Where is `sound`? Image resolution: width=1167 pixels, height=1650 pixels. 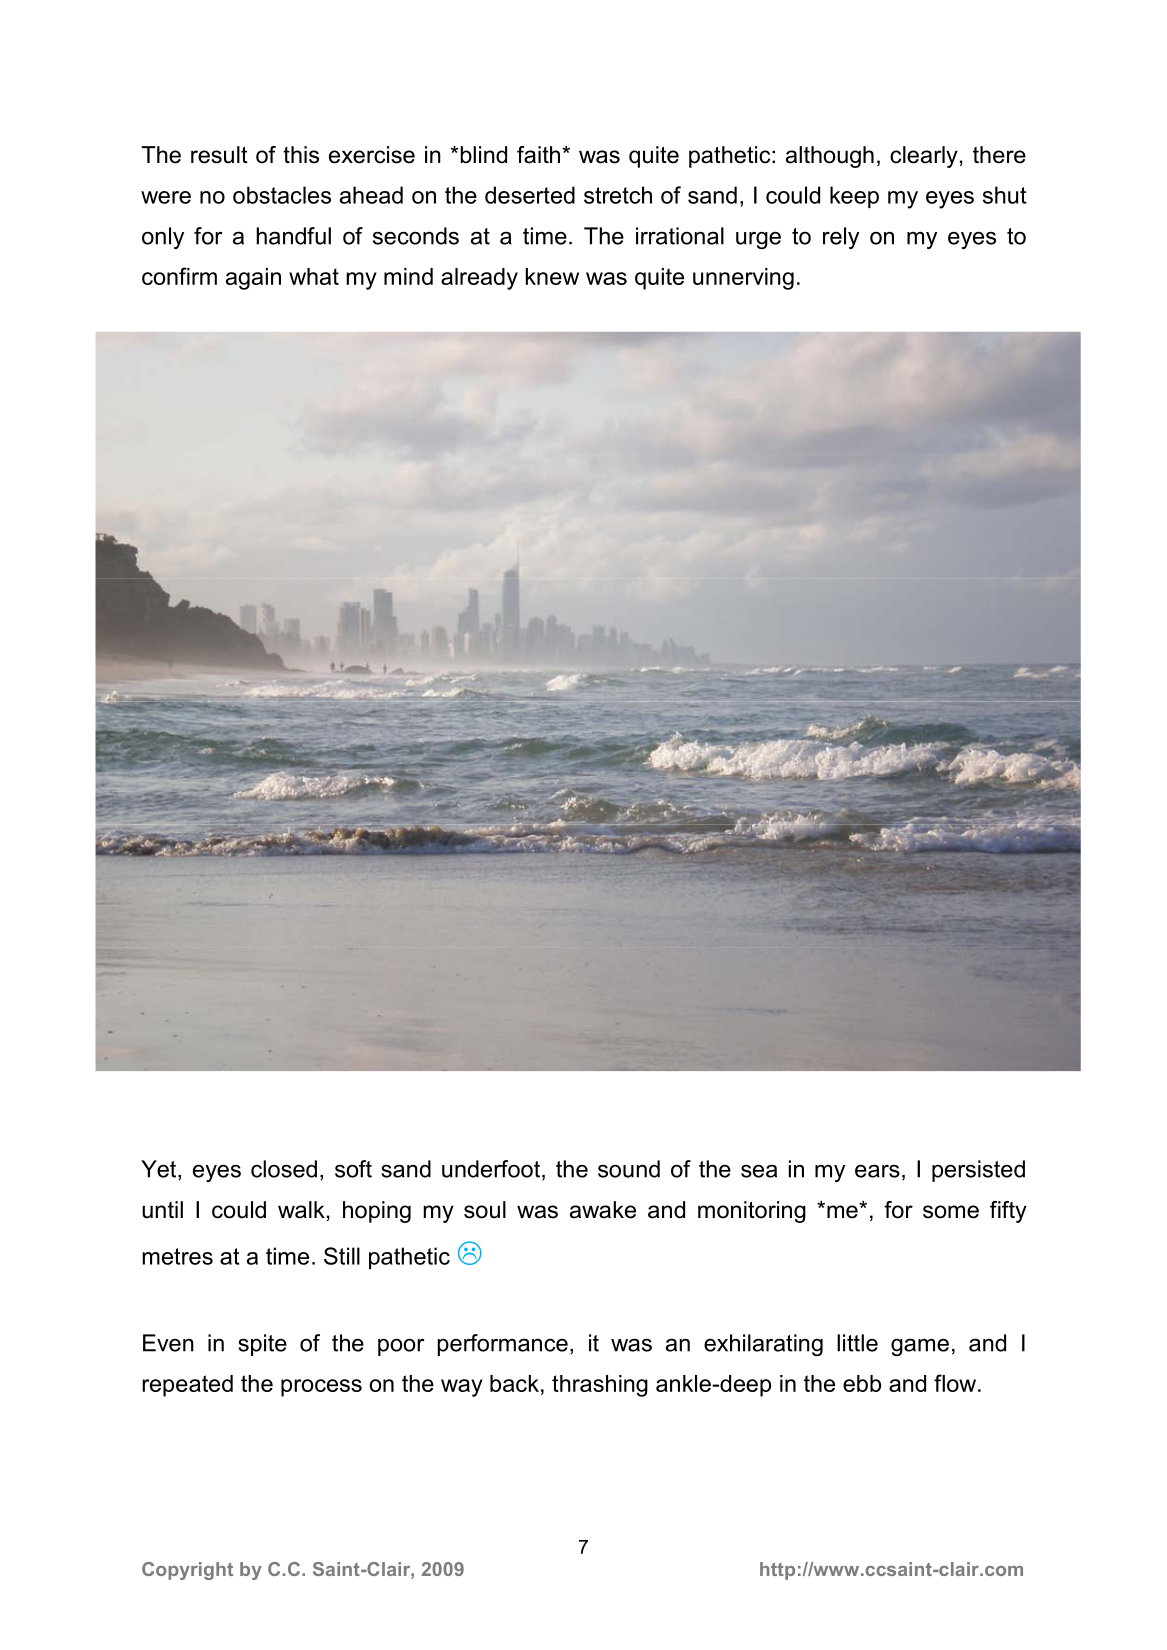 sound is located at coordinates (629, 1169).
